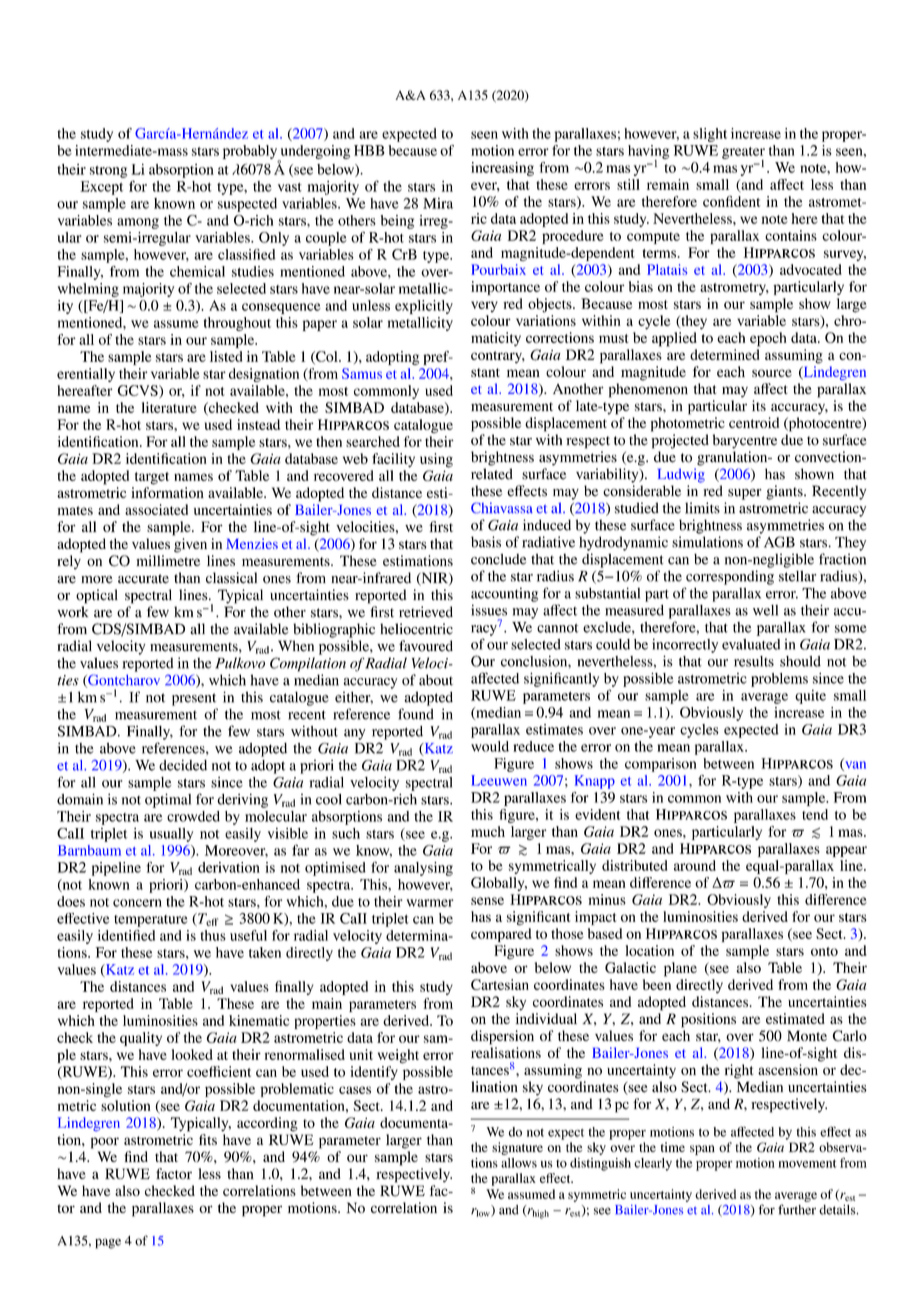 This document has width=924, height=1308. Describe the element at coordinates (824, 951) in the document. I see `onto` at that location.
